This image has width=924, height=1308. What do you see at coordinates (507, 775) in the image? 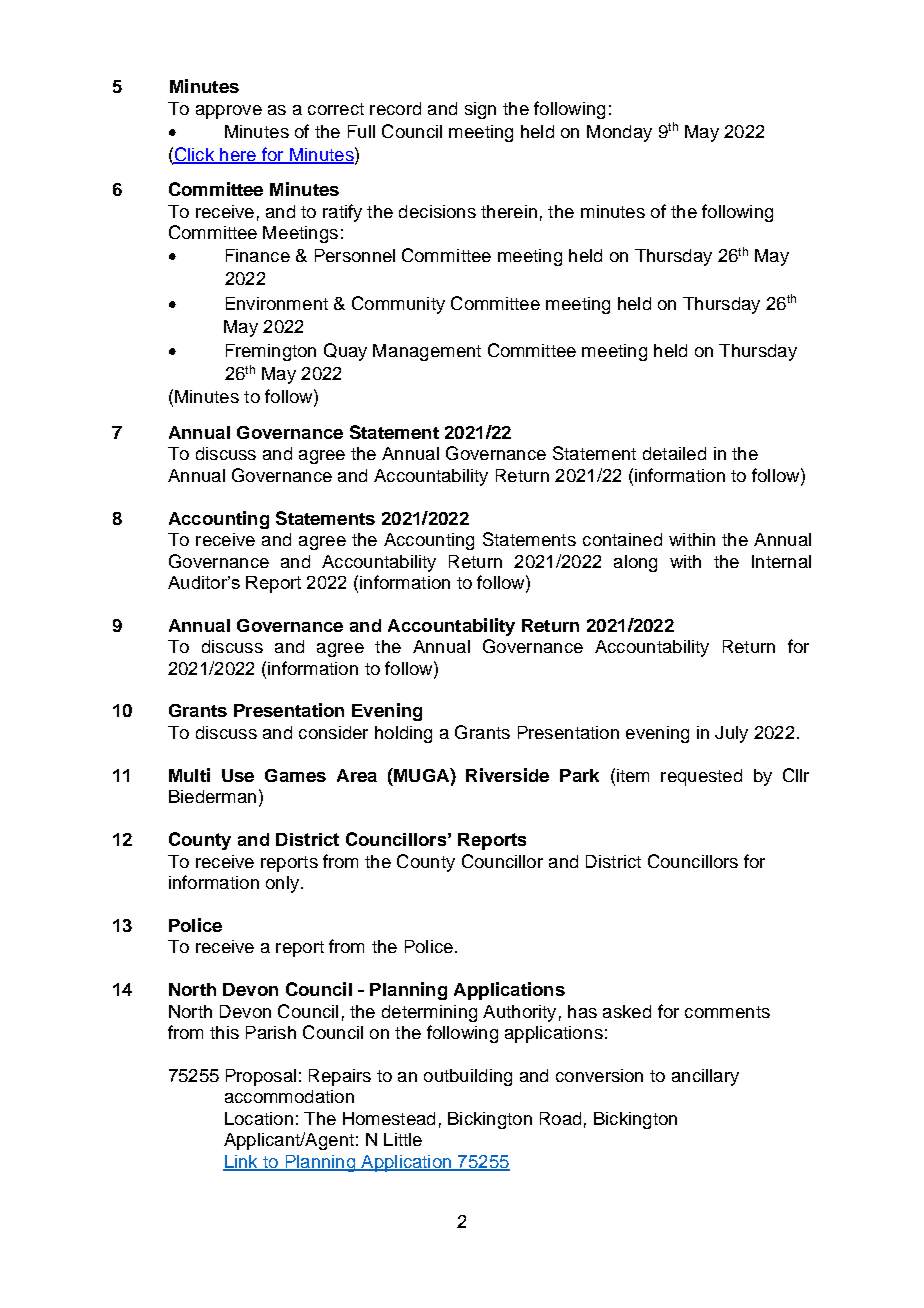
I see `Riverside` at bounding box center [507, 775].
